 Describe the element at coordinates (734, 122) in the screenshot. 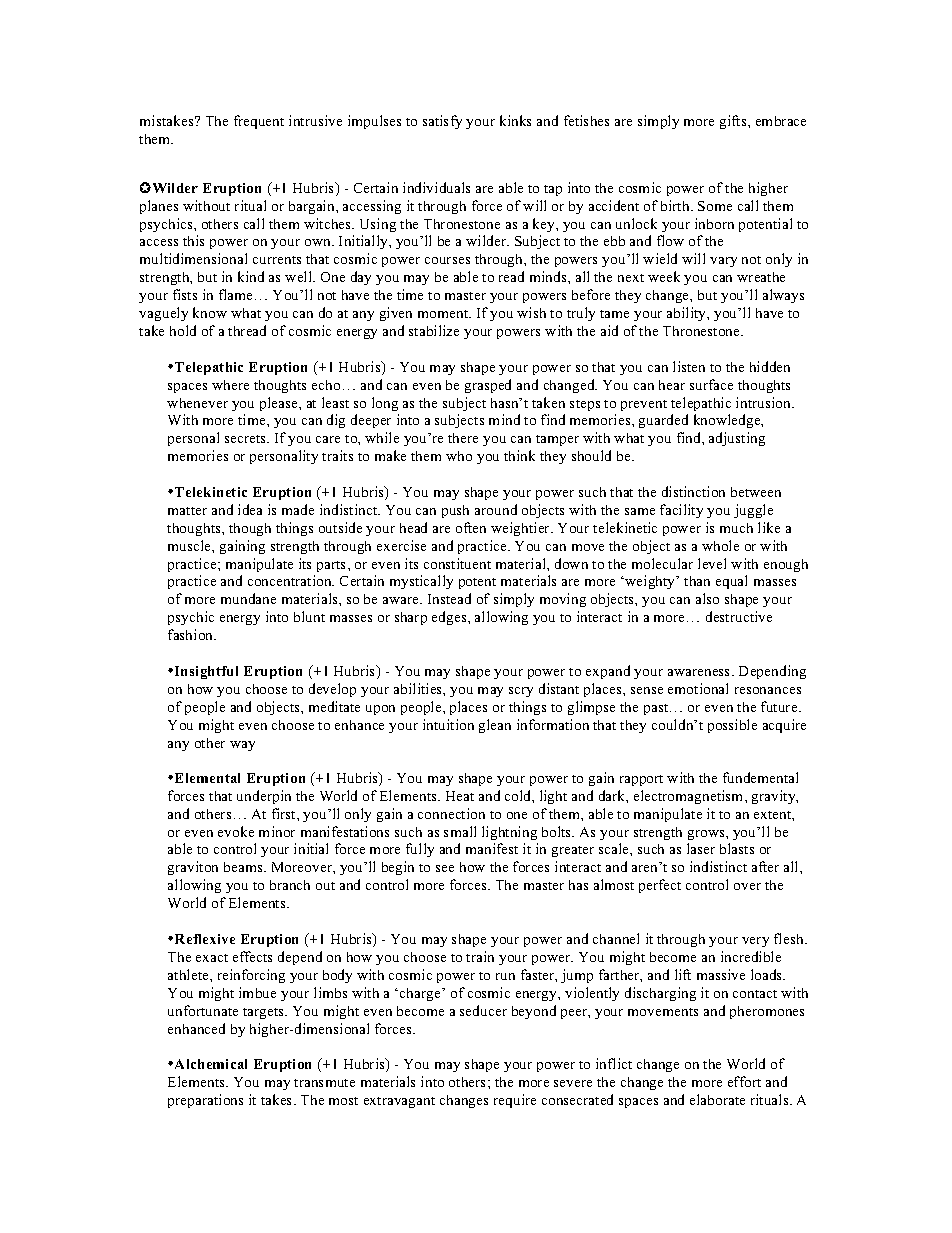

I see `gifts` at that location.
